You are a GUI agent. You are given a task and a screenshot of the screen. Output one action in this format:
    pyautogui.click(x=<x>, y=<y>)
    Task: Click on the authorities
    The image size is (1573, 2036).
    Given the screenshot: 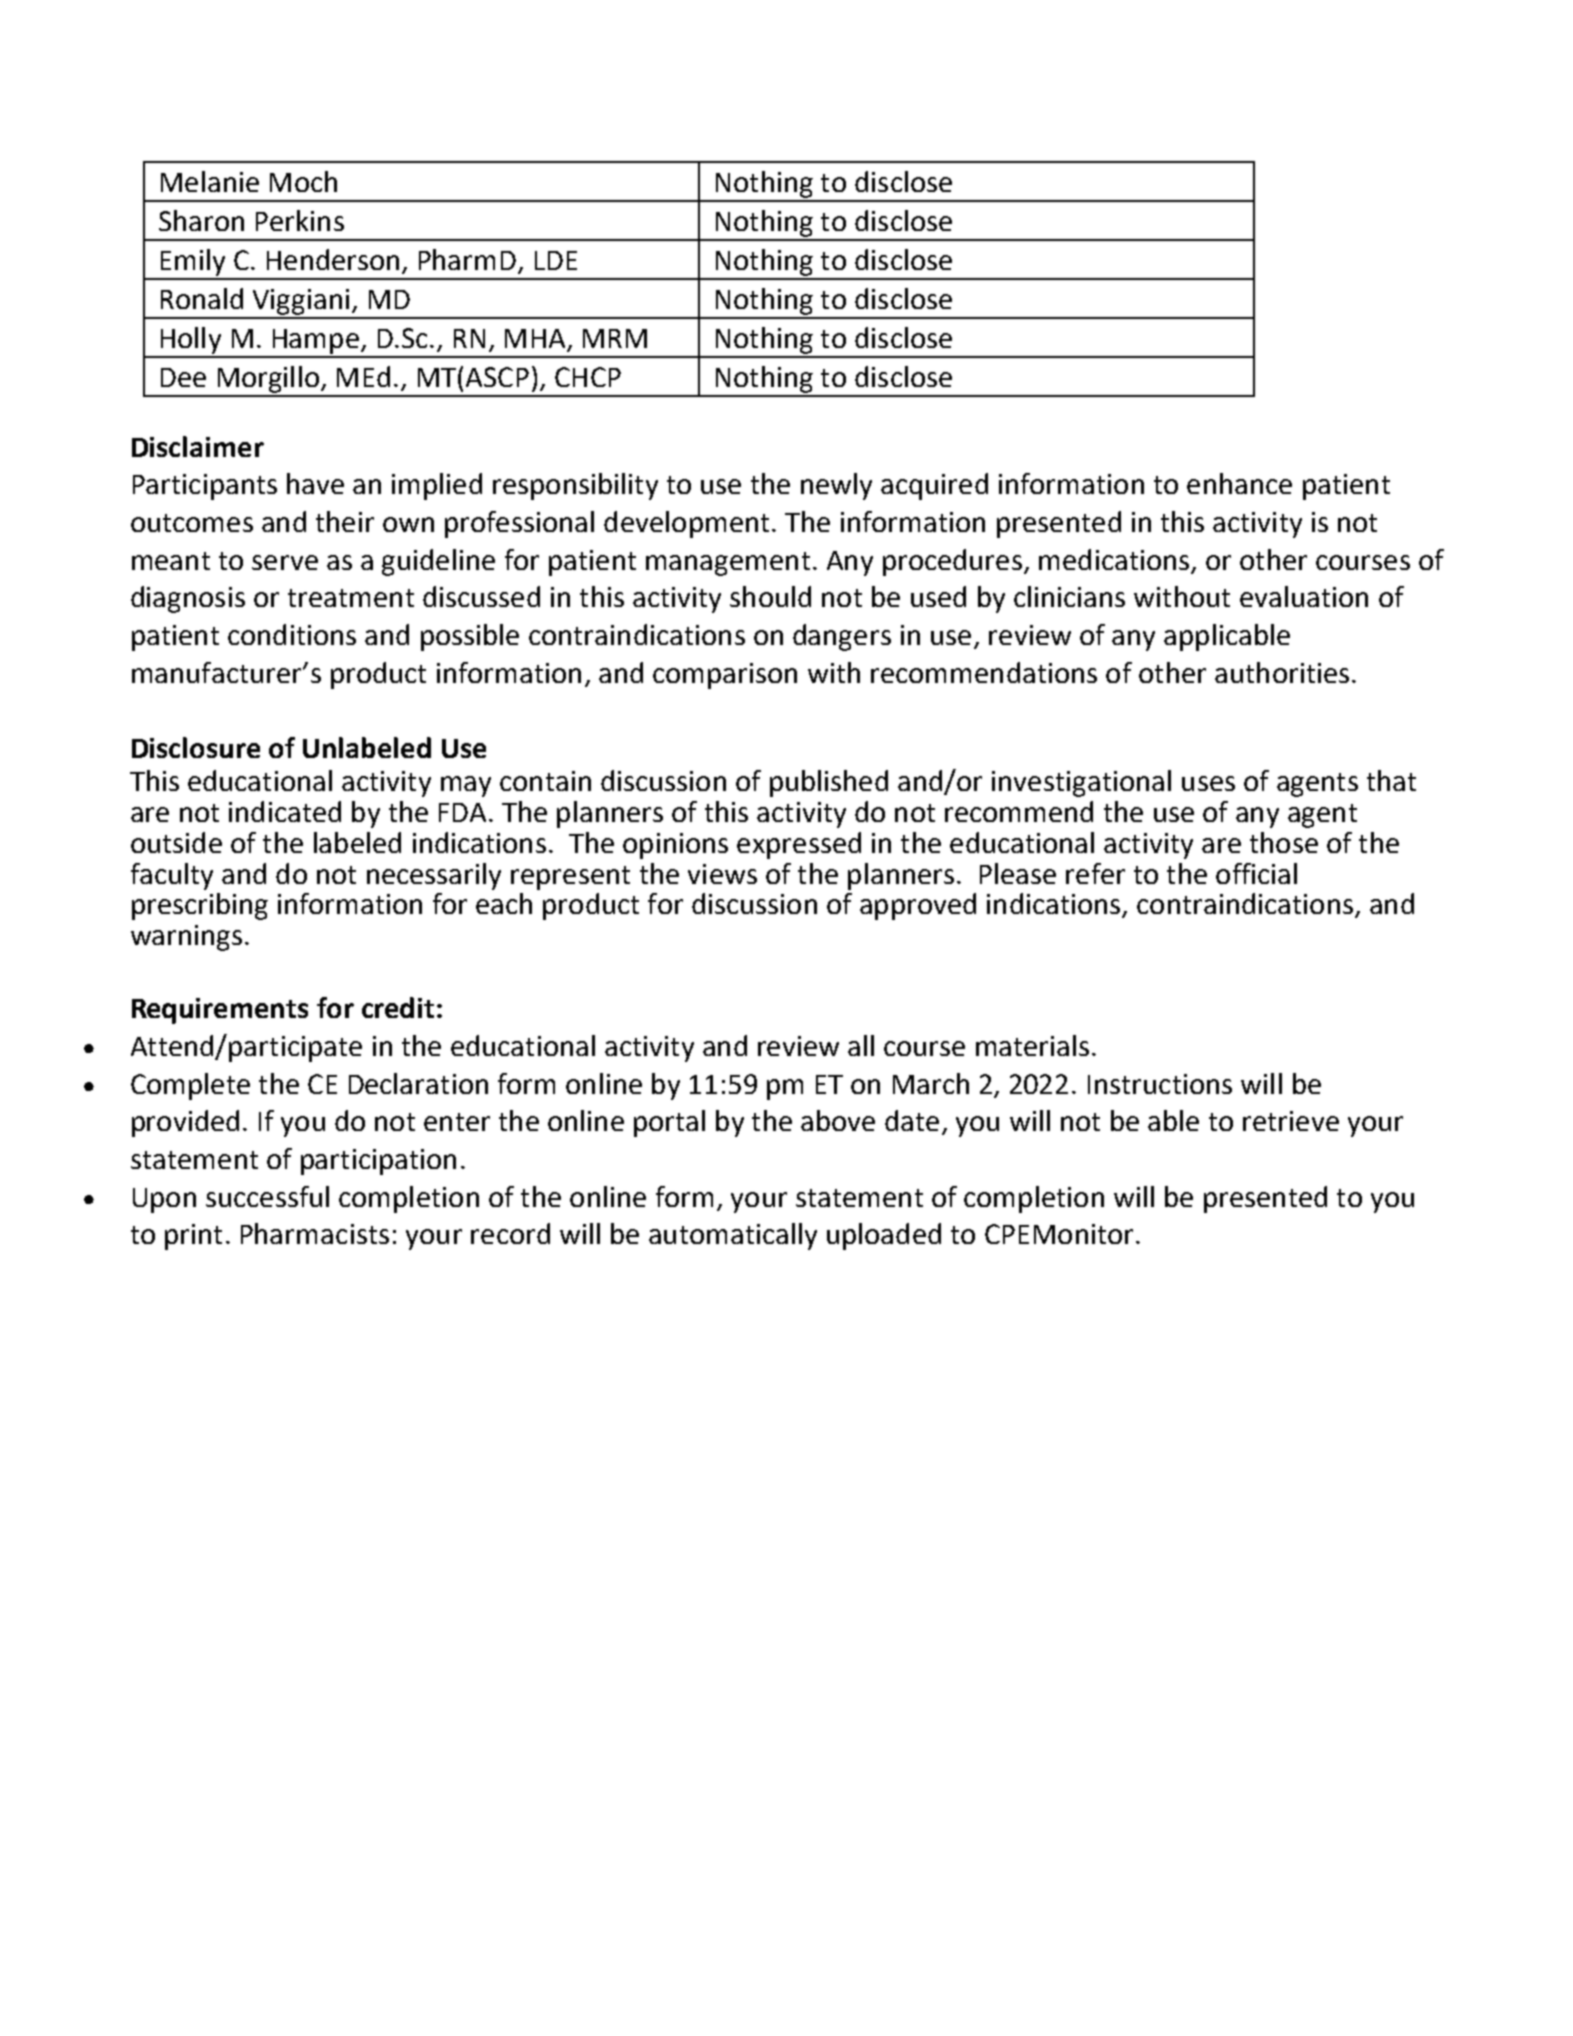 What is the action you would take?
    pyautogui.click(x=1282, y=672)
